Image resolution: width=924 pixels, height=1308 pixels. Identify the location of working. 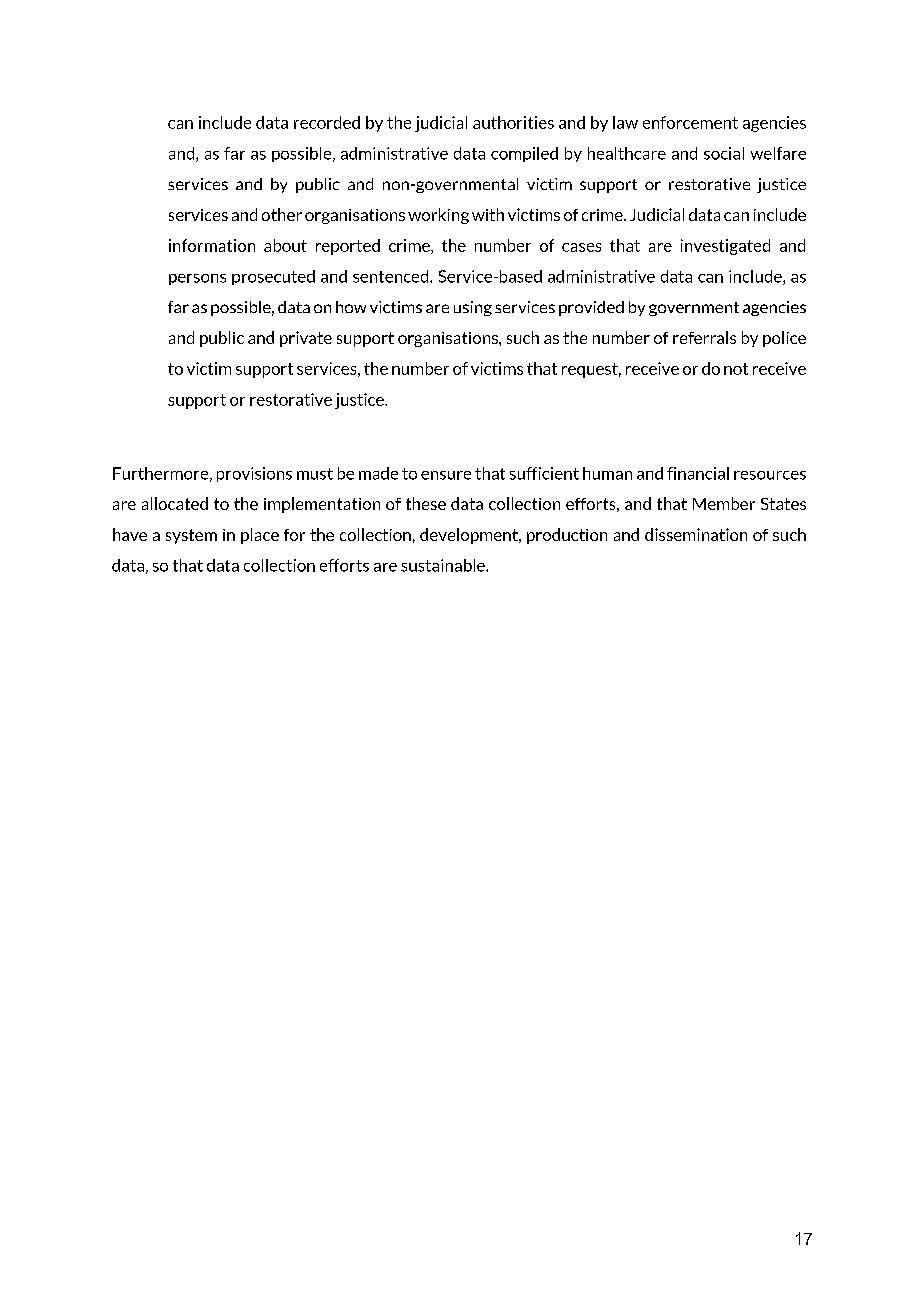
(438, 216).
